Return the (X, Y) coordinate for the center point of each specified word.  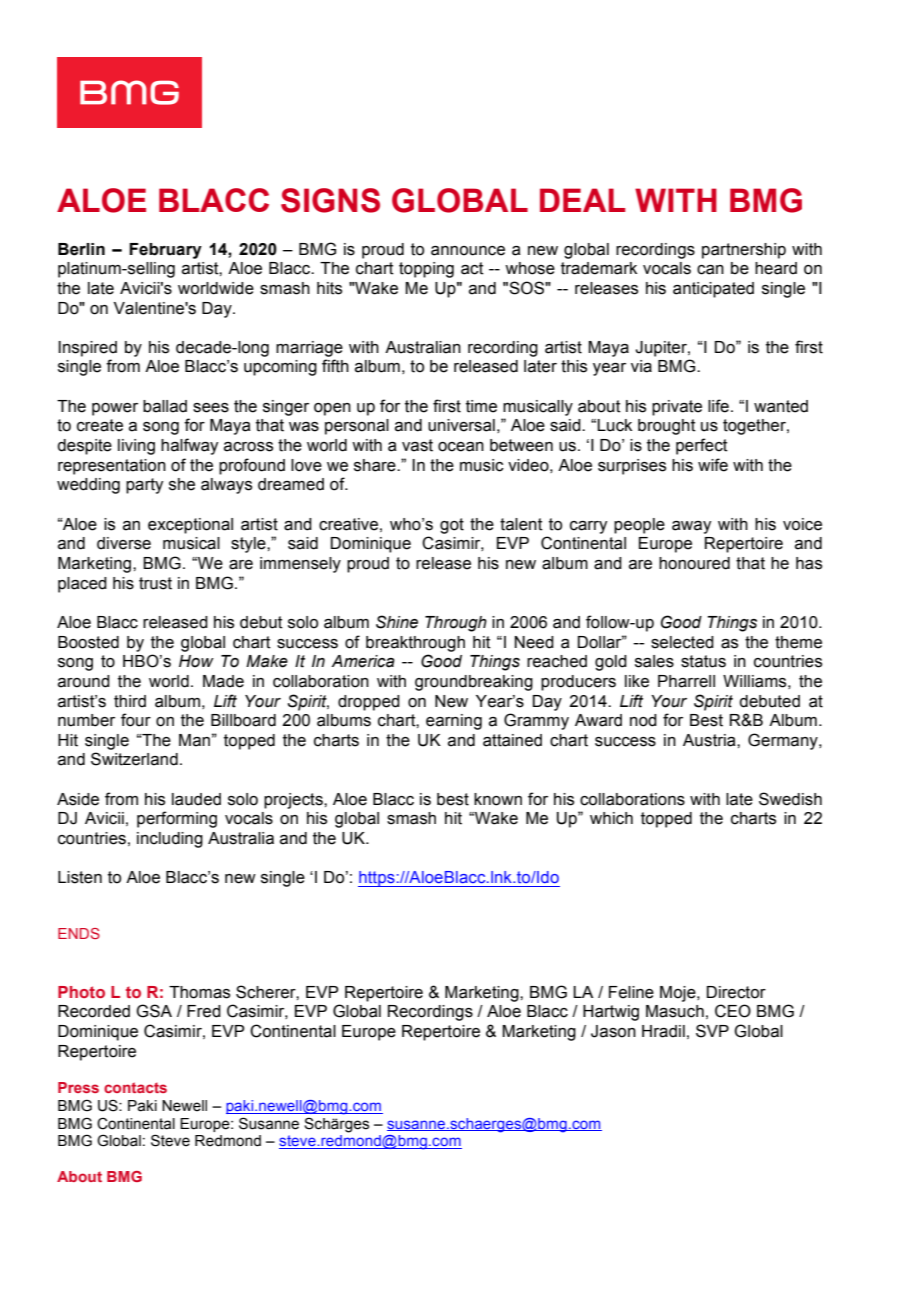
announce (468, 251)
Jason (613, 1031)
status (703, 661)
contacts (135, 1087)
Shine (397, 622)
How (196, 661)
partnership (744, 251)
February (165, 251)
